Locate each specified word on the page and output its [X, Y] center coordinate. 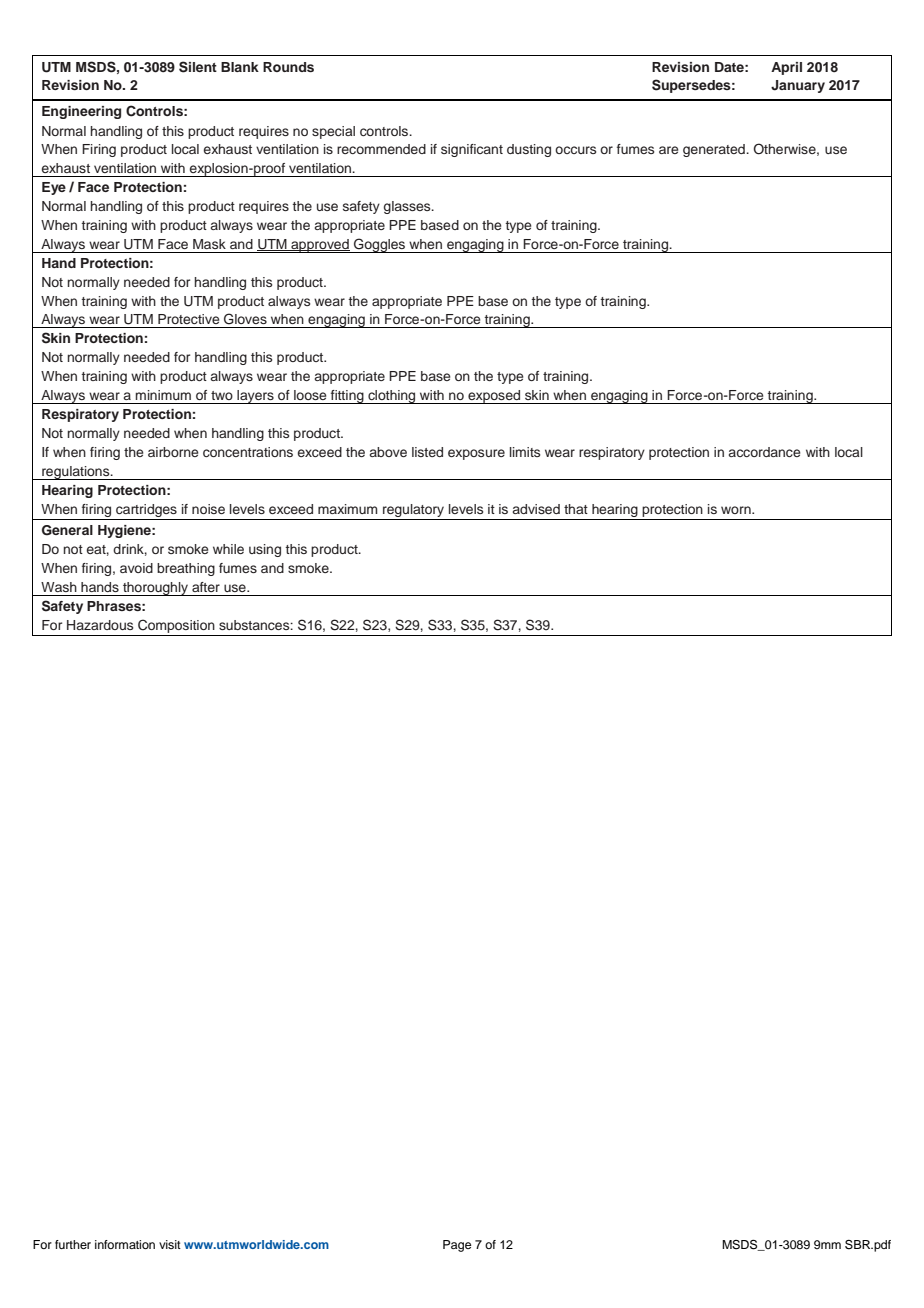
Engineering [81, 112]
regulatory [413, 510]
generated [715, 150]
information [125, 1244]
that [576, 509]
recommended [381, 149]
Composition [176, 626]
